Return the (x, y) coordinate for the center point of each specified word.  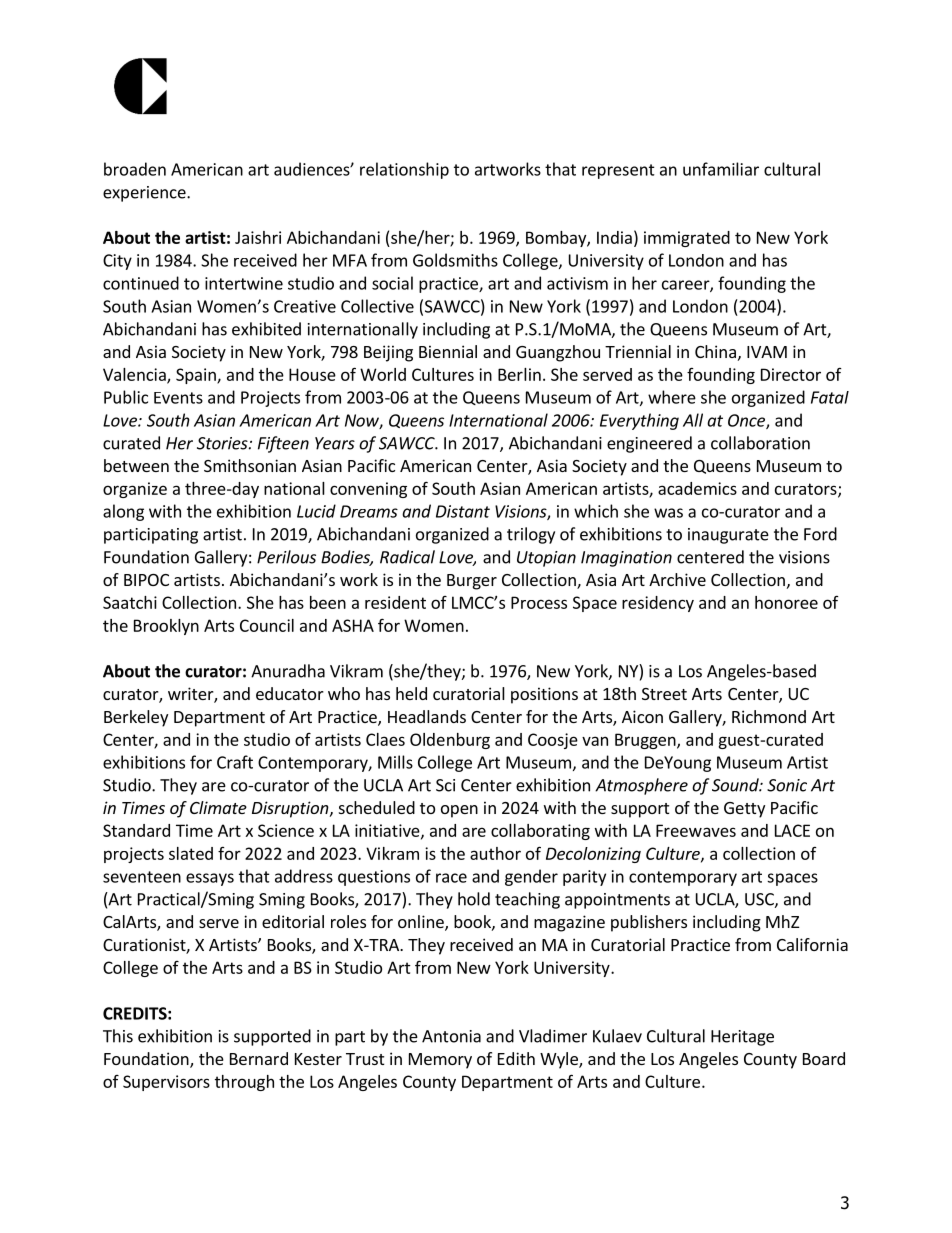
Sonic (787, 785)
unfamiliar (721, 169)
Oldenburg (450, 741)
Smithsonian (250, 465)
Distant (463, 511)
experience (145, 194)
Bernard (259, 1058)
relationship (404, 170)
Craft (235, 762)
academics (697, 488)
